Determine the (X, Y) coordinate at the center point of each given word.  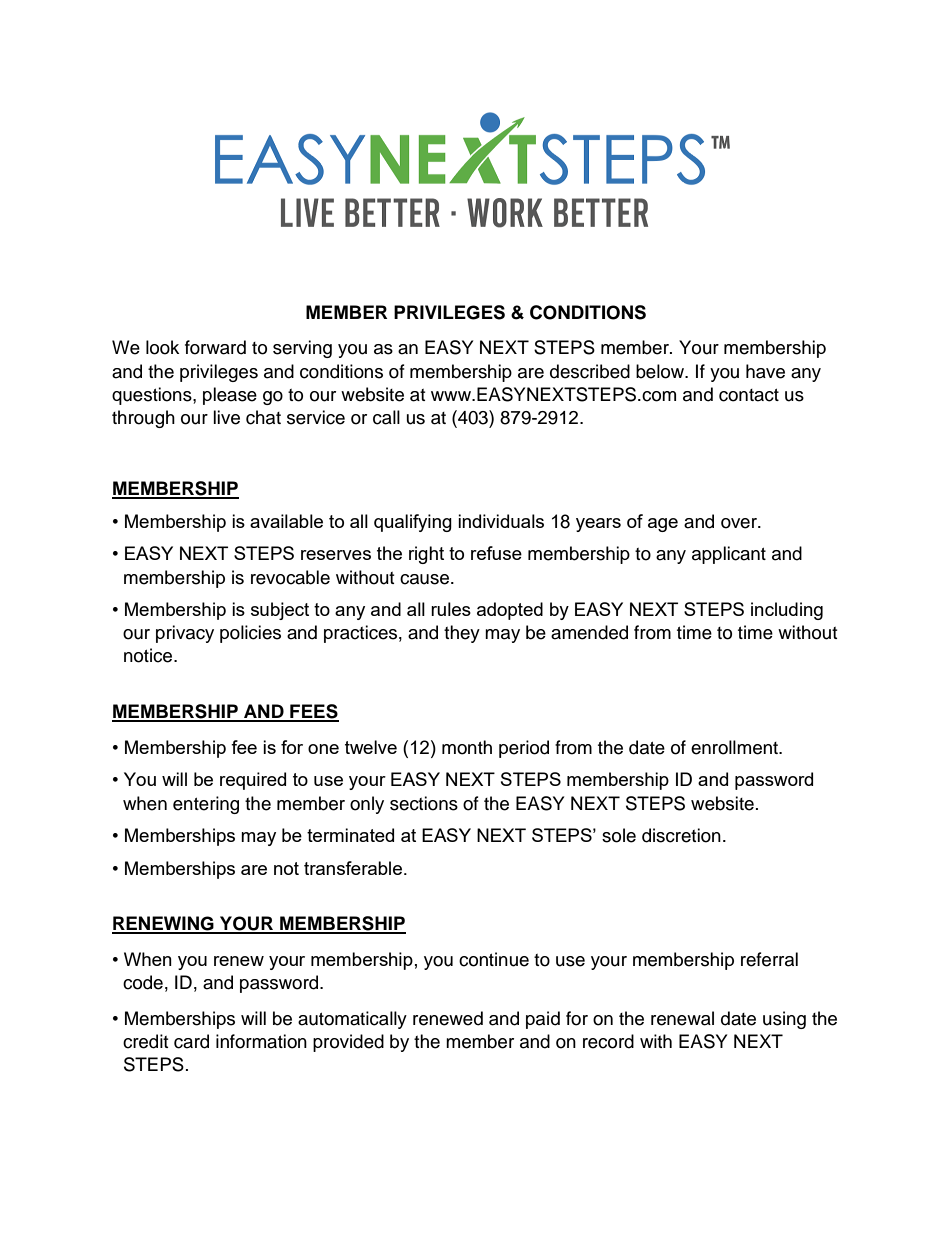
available (286, 521)
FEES (313, 712)
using (784, 1020)
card (191, 1041)
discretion (681, 835)
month (467, 747)
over (740, 523)
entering (206, 805)
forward (215, 347)
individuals (501, 521)
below (661, 371)
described (590, 371)
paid (543, 1020)
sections (424, 803)
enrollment (735, 747)
